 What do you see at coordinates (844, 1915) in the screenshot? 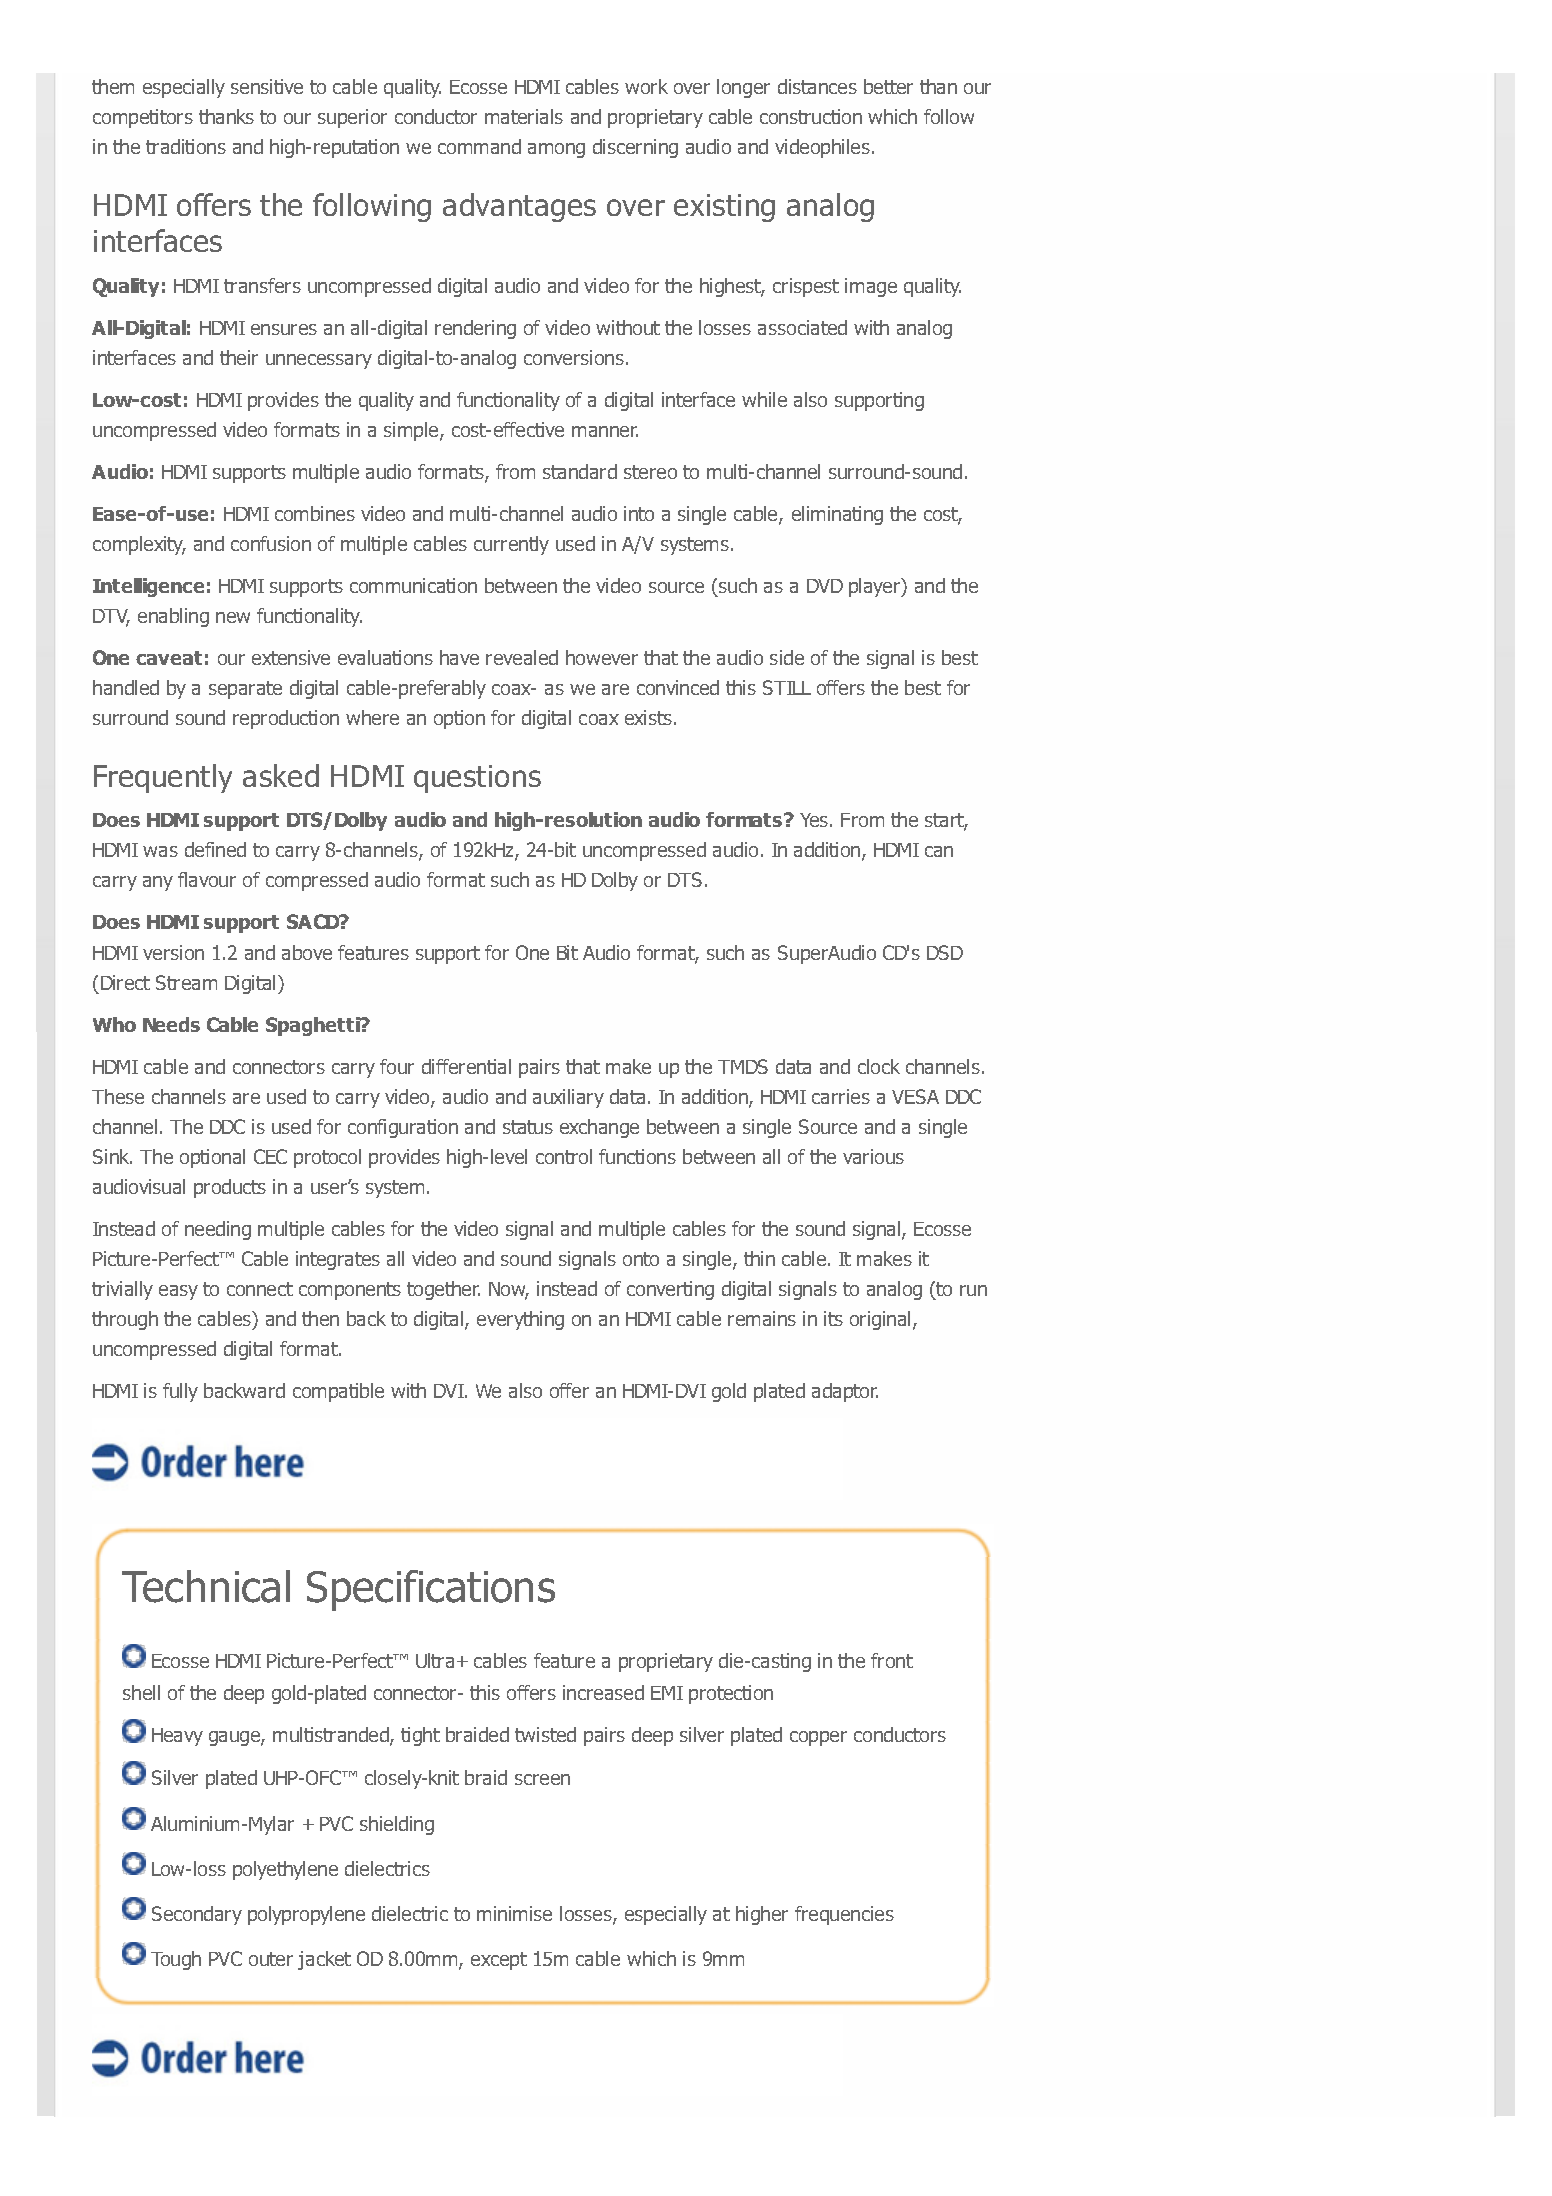
I see `frequencies` at bounding box center [844, 1915].
